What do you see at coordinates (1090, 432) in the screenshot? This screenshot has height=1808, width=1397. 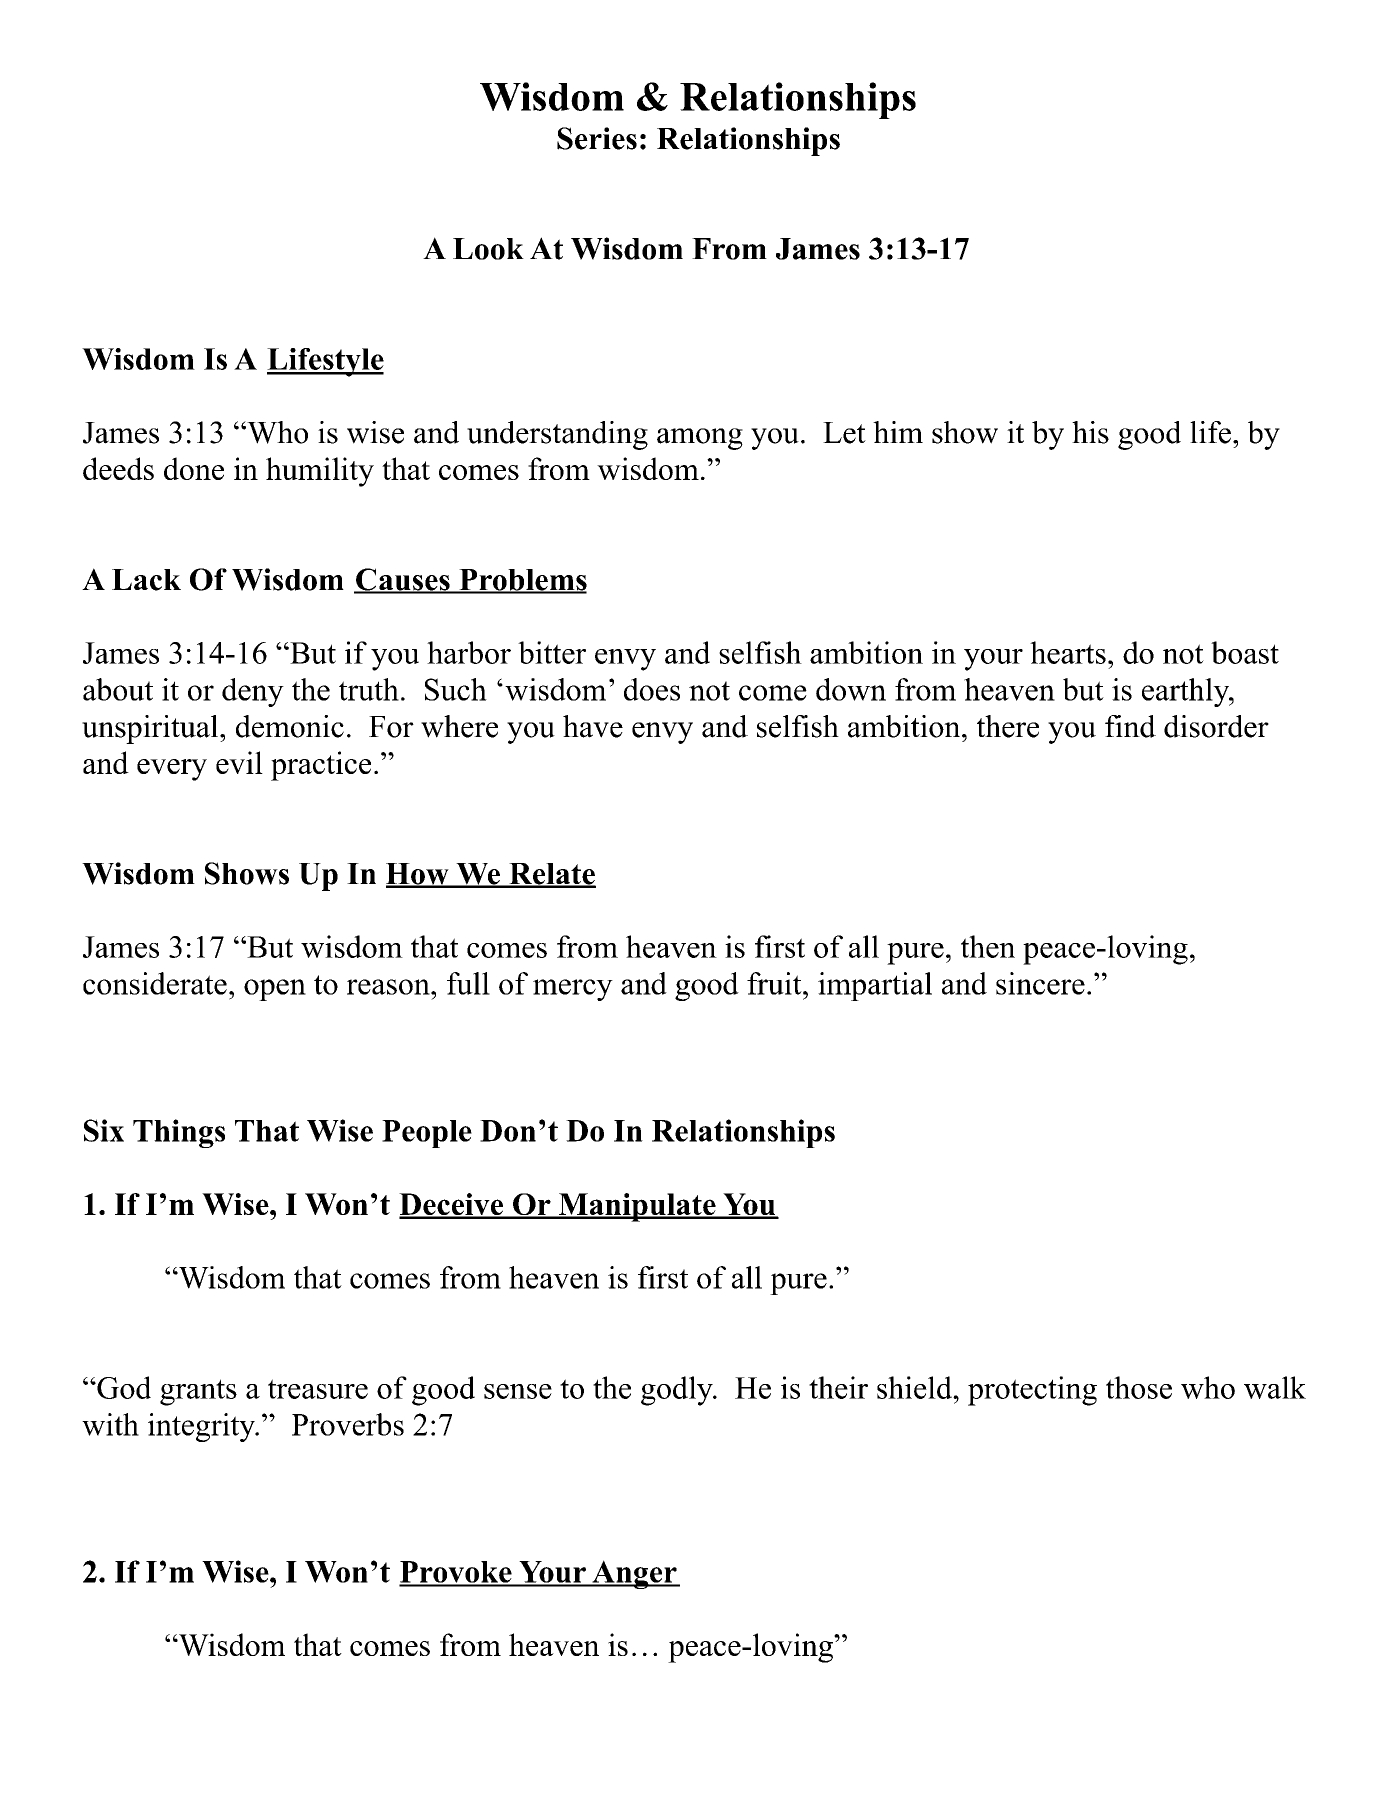 I see `his` at bounding box center [1090, 432].
